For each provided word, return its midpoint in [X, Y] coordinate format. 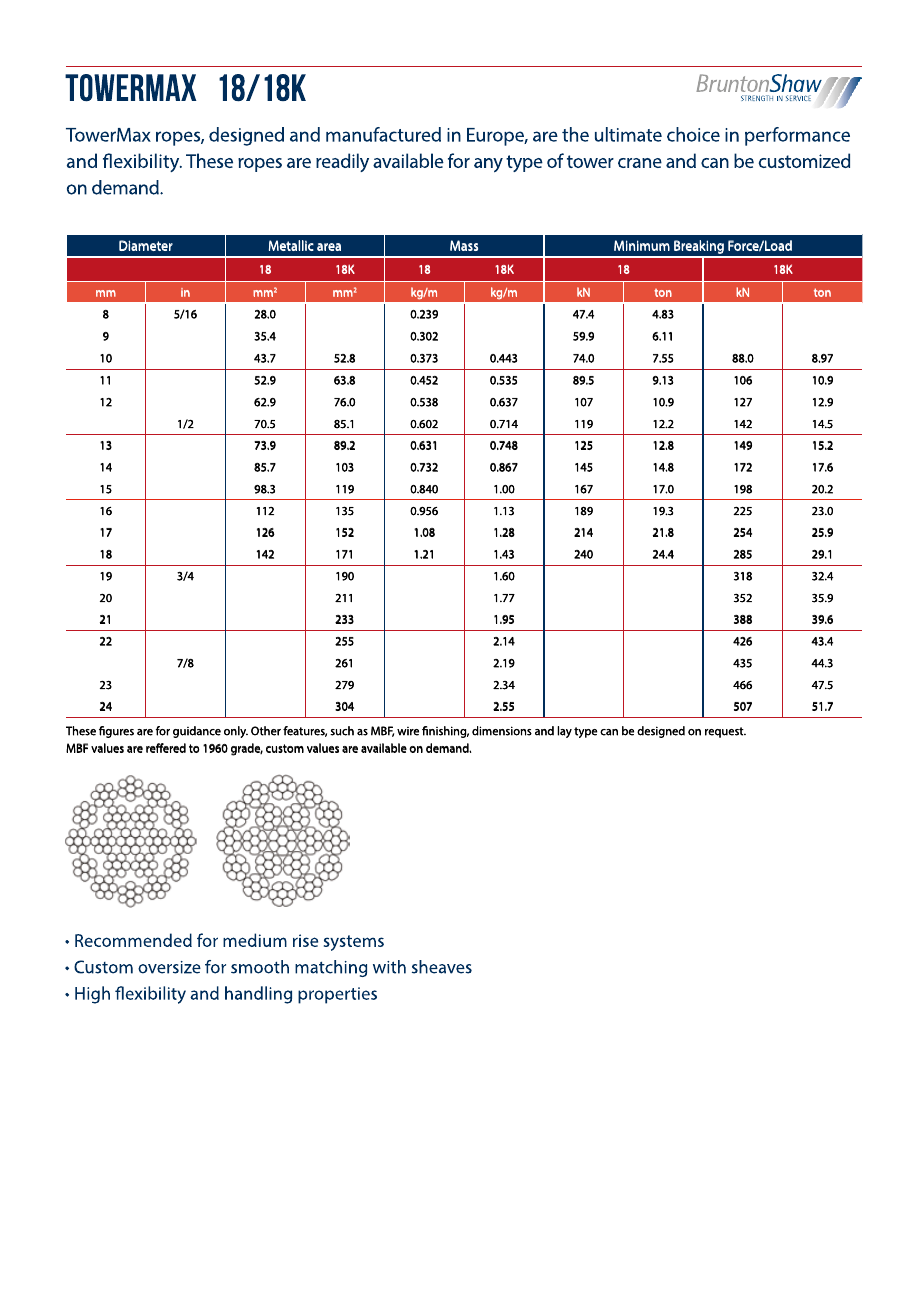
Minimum [642, 245]
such [342, 731]
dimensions [502, 731]
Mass [464, 245]
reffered [166, 748]
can [609, 732]
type [585, 732]
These [81, 731]
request [725, 732]
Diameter [146, 245]
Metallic [291, 245]
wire [408, 731]
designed [661, 732]
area [329, 247]
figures [116, 732]
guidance [197, 732]
